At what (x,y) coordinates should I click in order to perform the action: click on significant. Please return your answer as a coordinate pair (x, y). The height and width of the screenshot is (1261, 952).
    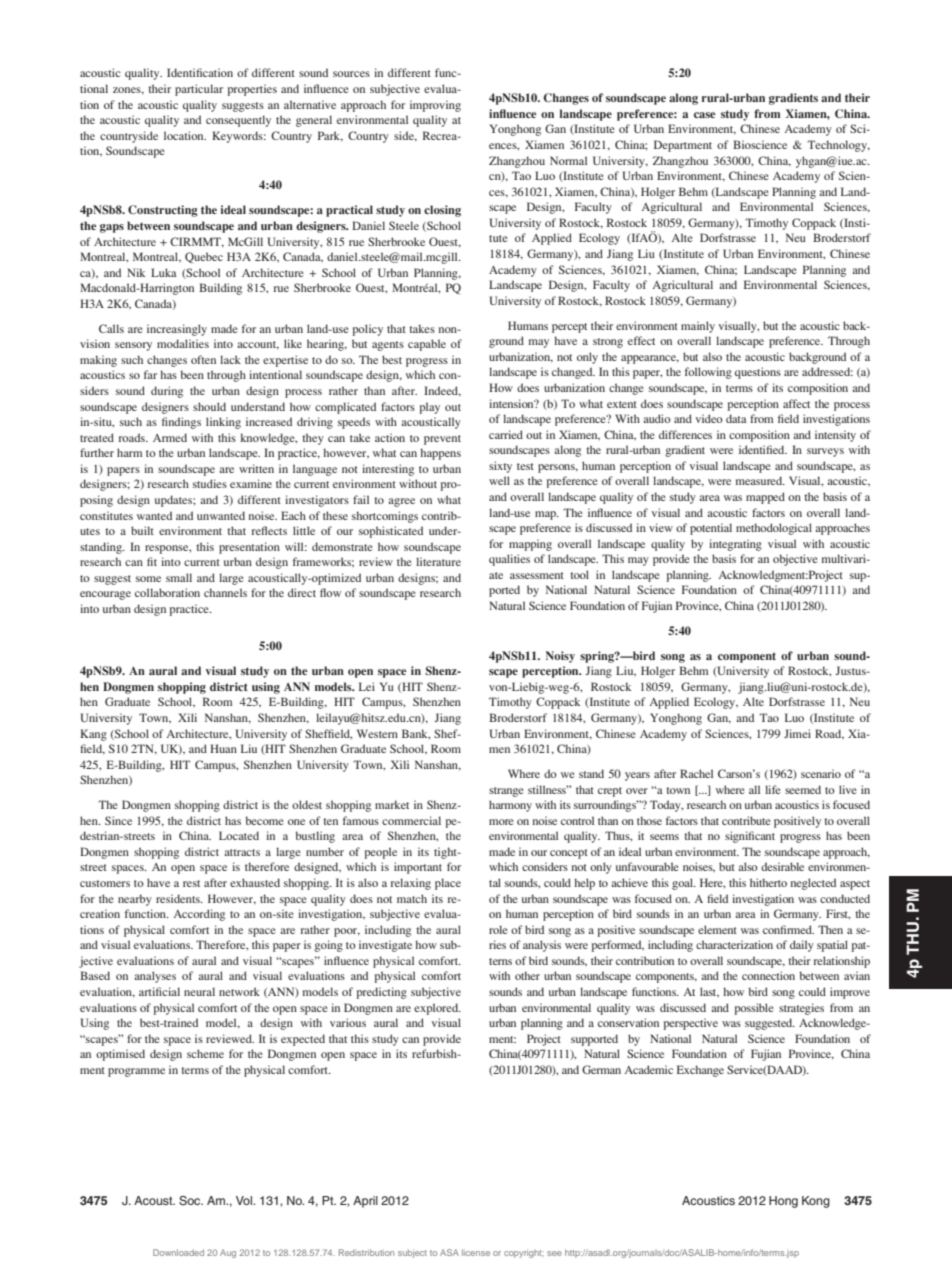
    Looking at the image, I should click on (750, 837).
